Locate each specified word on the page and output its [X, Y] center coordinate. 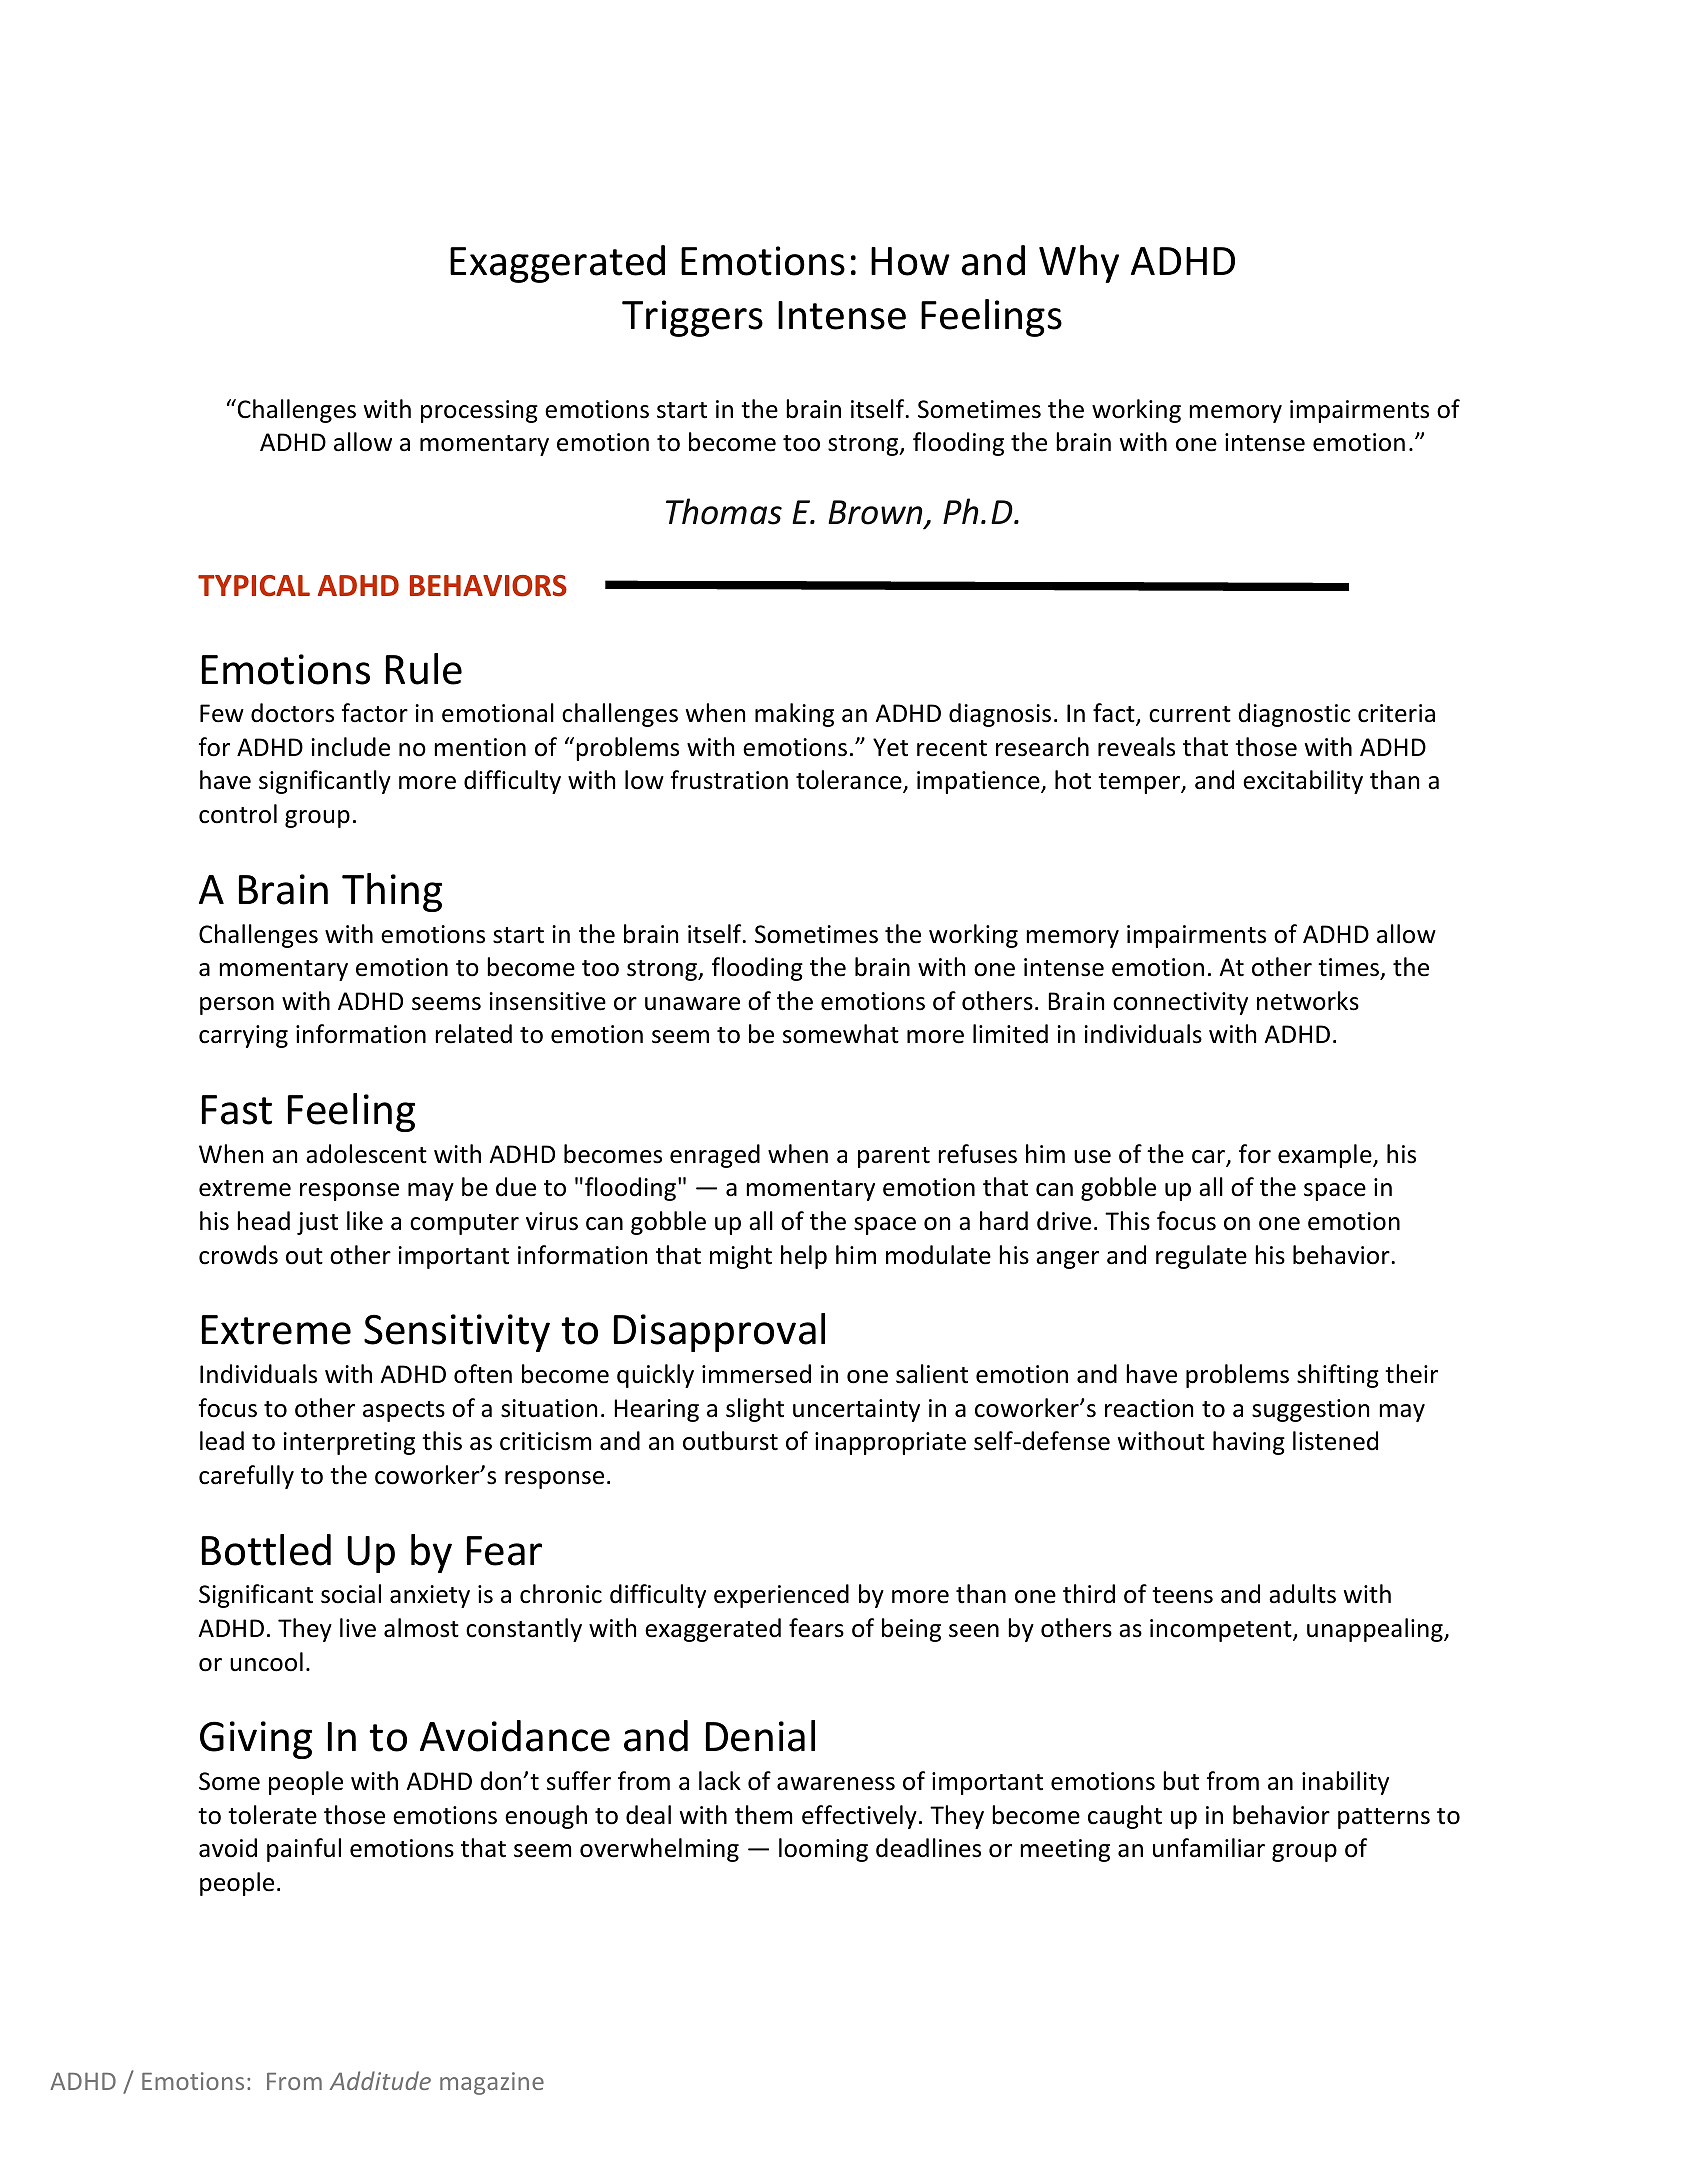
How [910, 261]
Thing [392, 892]
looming [823, 1850]
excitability [1303, 782]
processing [479, 411]
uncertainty [856, 1410]
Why [1079, 264]
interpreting [349, 1443]
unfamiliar [1209, 1848]
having [1249, 1443]
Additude [380, 2080]
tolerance [850, 781]
